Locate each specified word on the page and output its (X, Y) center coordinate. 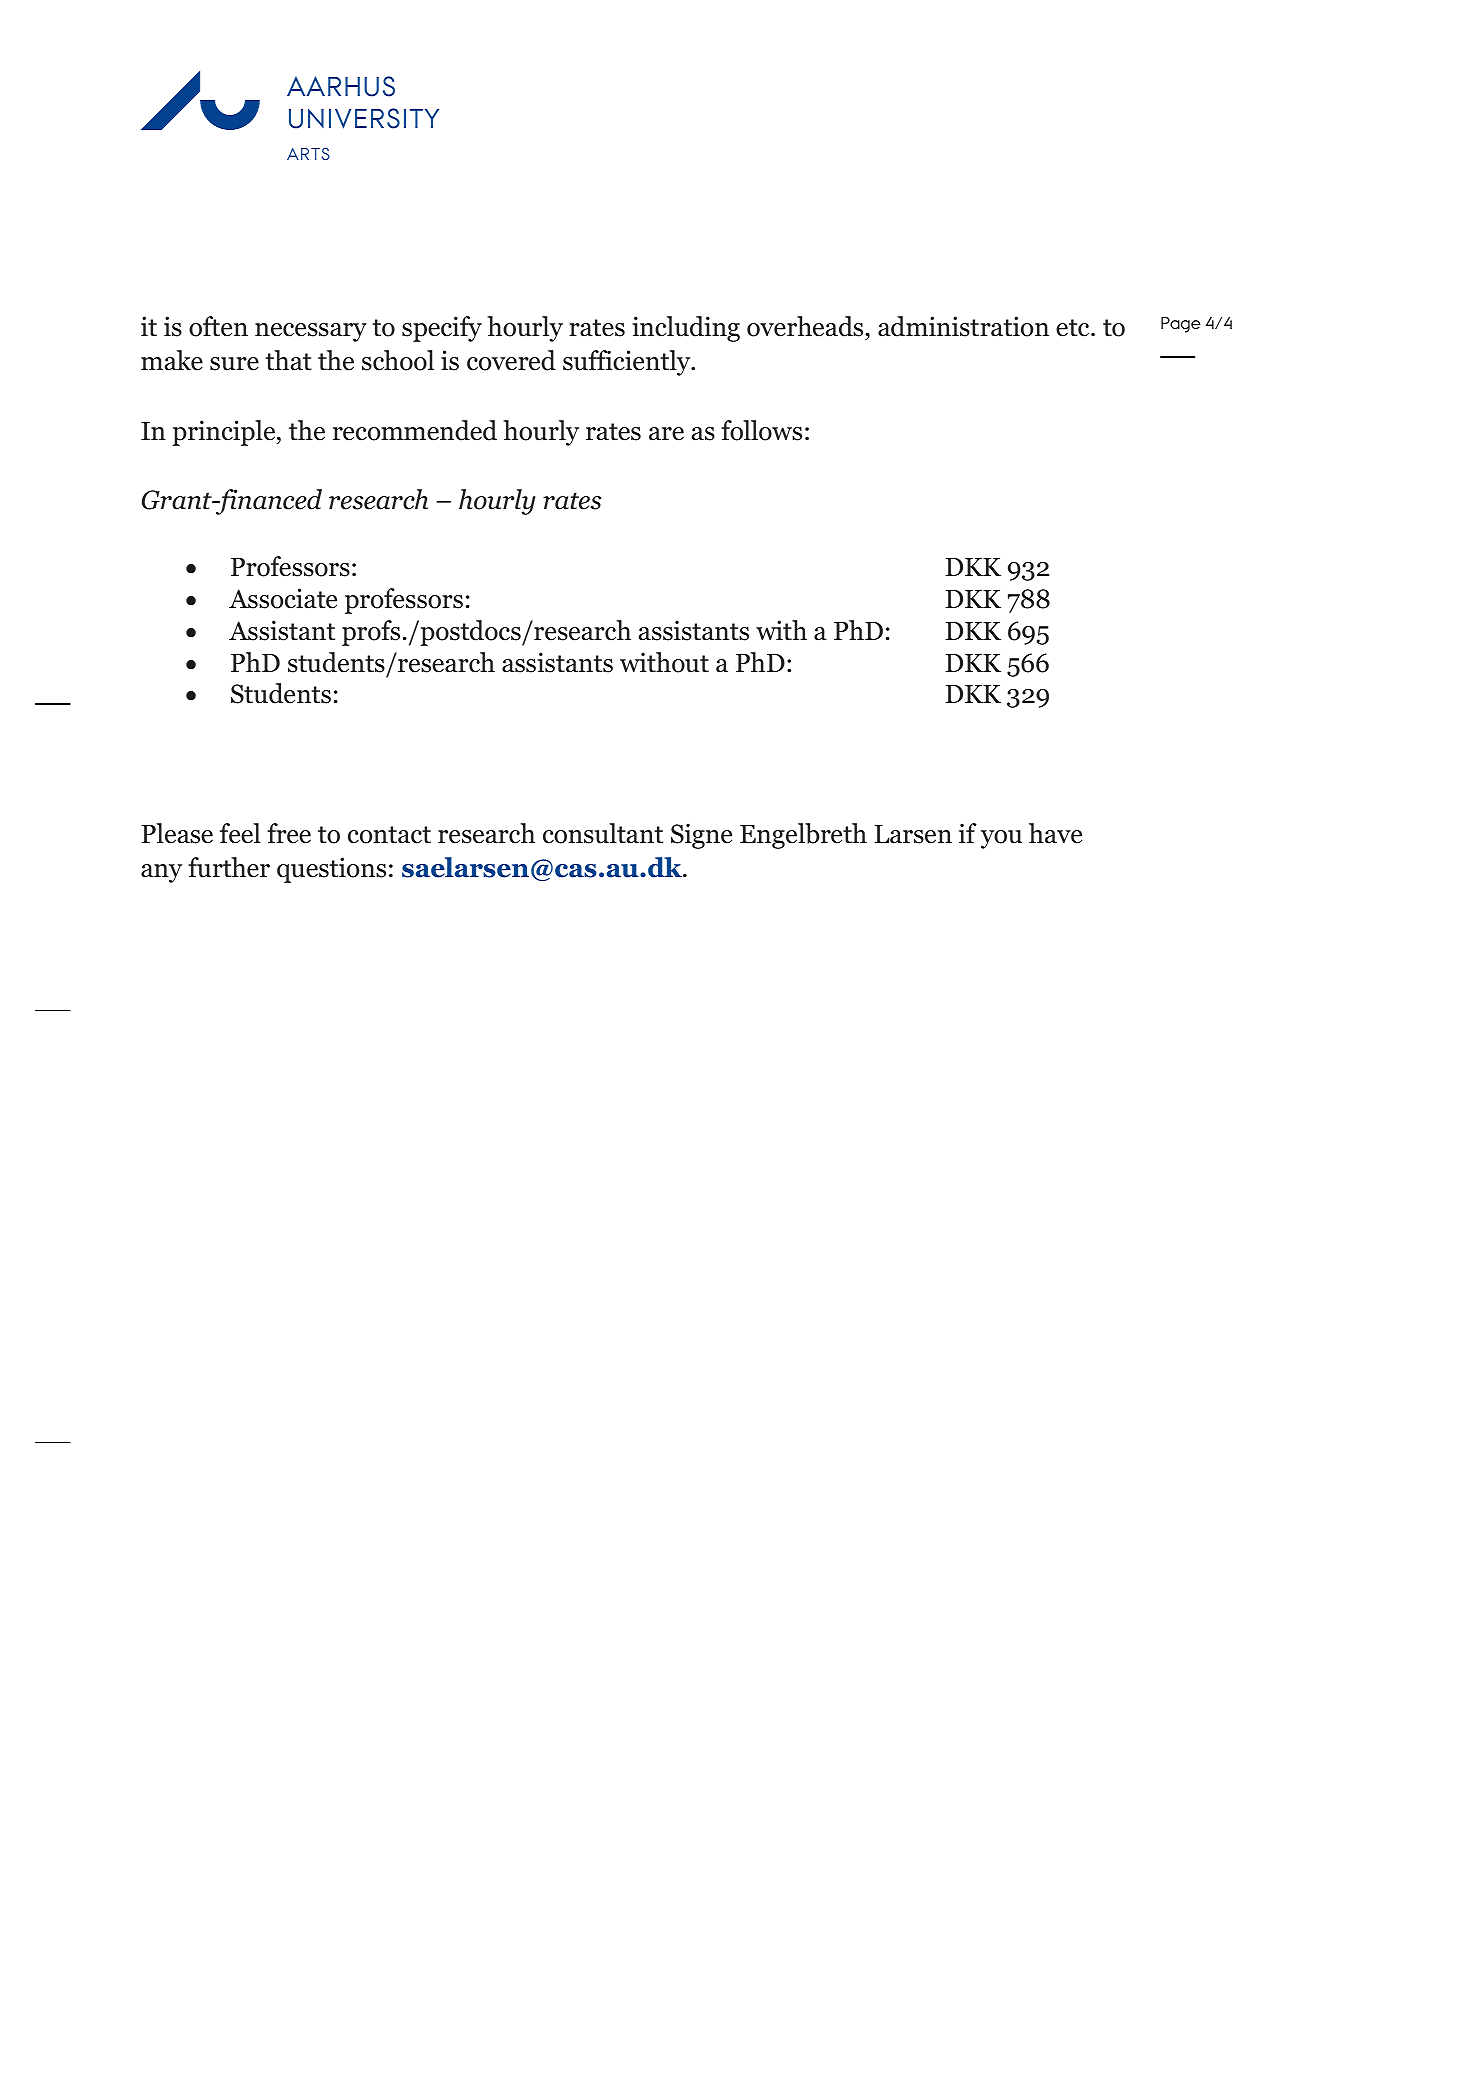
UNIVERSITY (364, 118)
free (289, 833)
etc (1074, 328)
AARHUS (341, 86)
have (1055, 833)
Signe (701, 836)
